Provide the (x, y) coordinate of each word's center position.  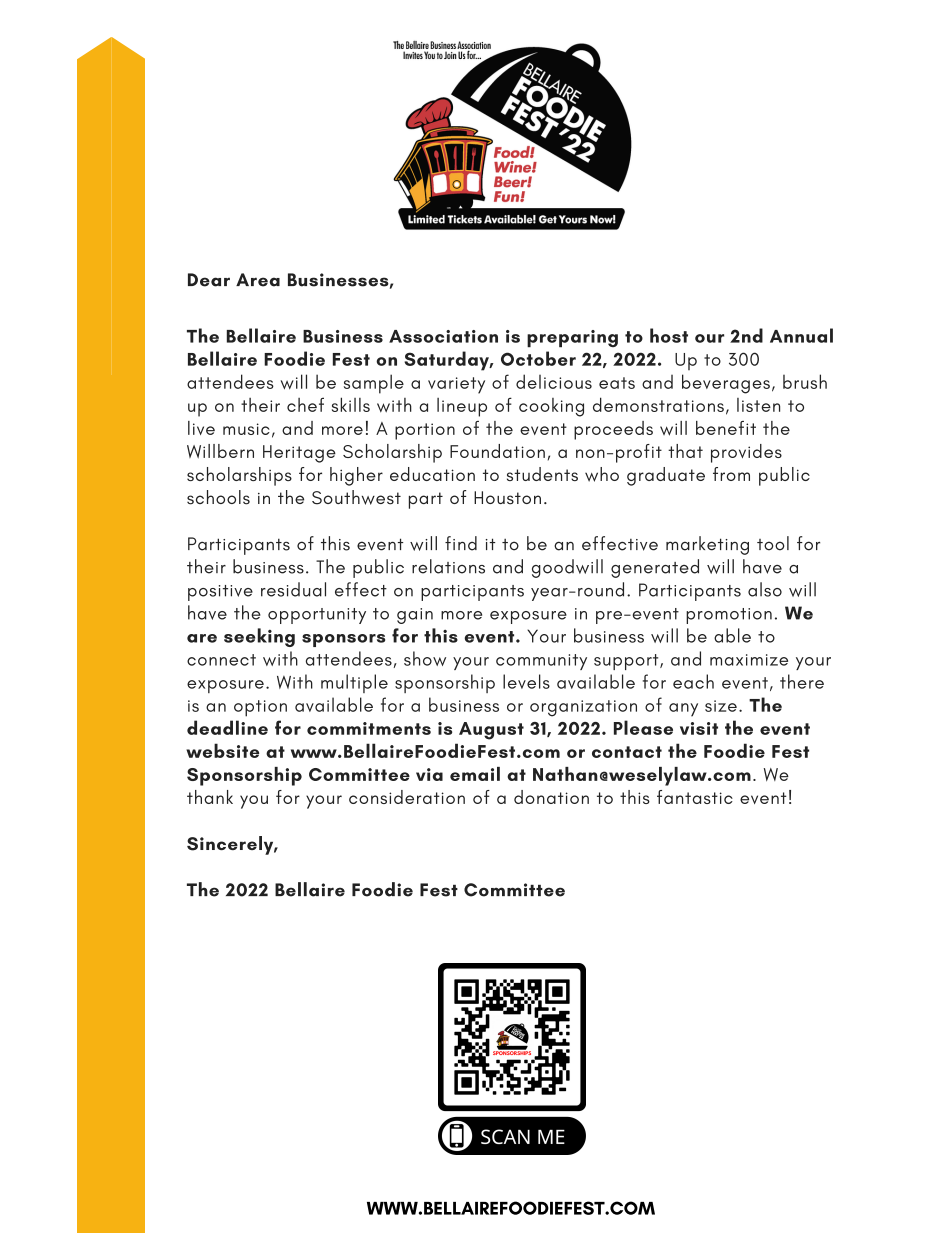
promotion (729, 616)
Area (258, 280)
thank (210, 797)
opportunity (317, 616)
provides (746, 453)
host (669, 335)
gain (415, 616)
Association (443, 336)
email (475, 774)
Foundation (497, 451)
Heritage (299, 454)
